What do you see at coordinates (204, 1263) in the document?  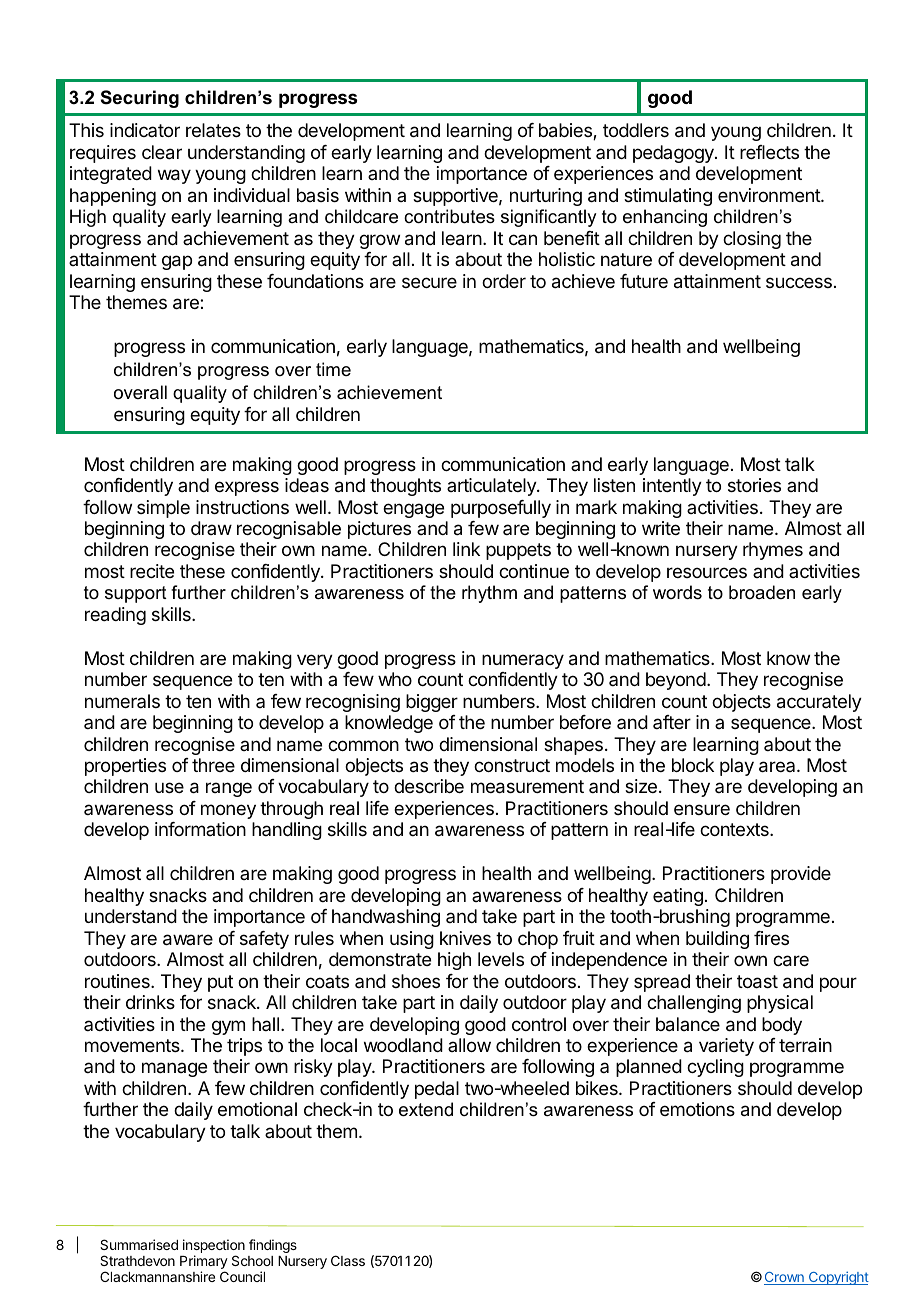 I see `Primary` at bounding box center [204, 1263].
